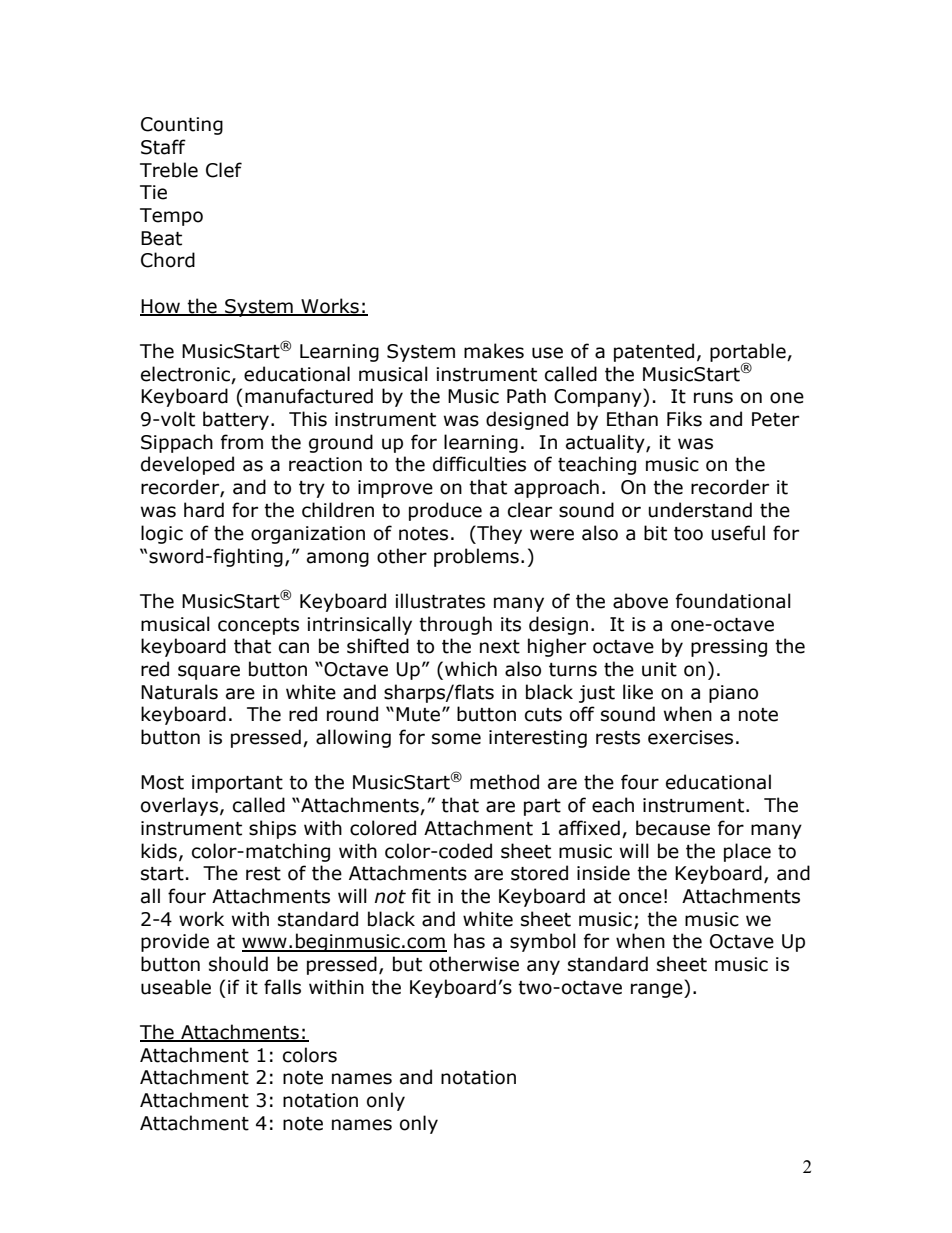  What do you see at coordinates (654, 352) in the screenshot?
I see `patented` at bounding box center [654, 352].
